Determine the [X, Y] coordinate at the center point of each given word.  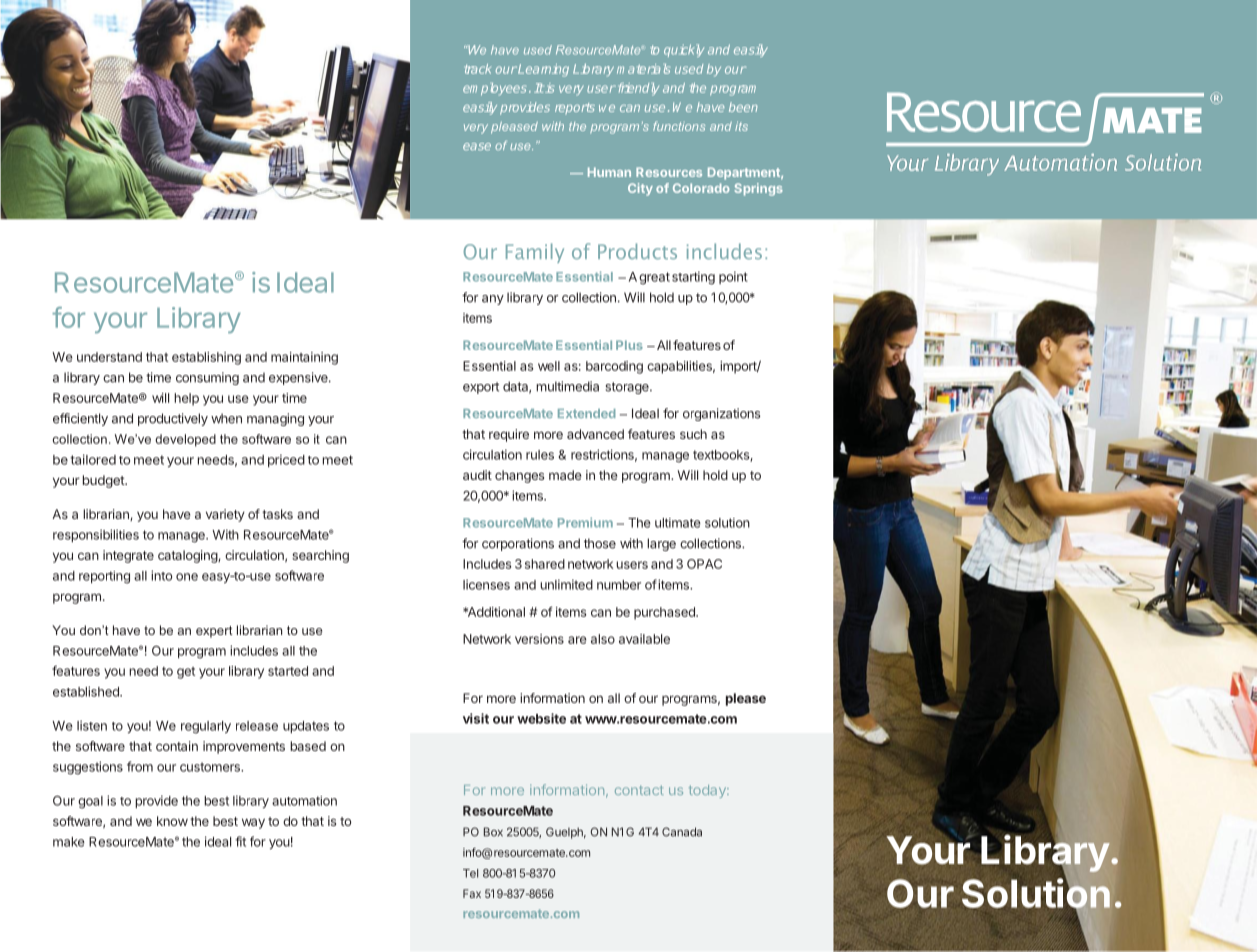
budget [104, 481]
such [693, 434]
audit [477, 475]
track [478, 69]
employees [494, 89]
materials [643, 69]
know [172, 821]
